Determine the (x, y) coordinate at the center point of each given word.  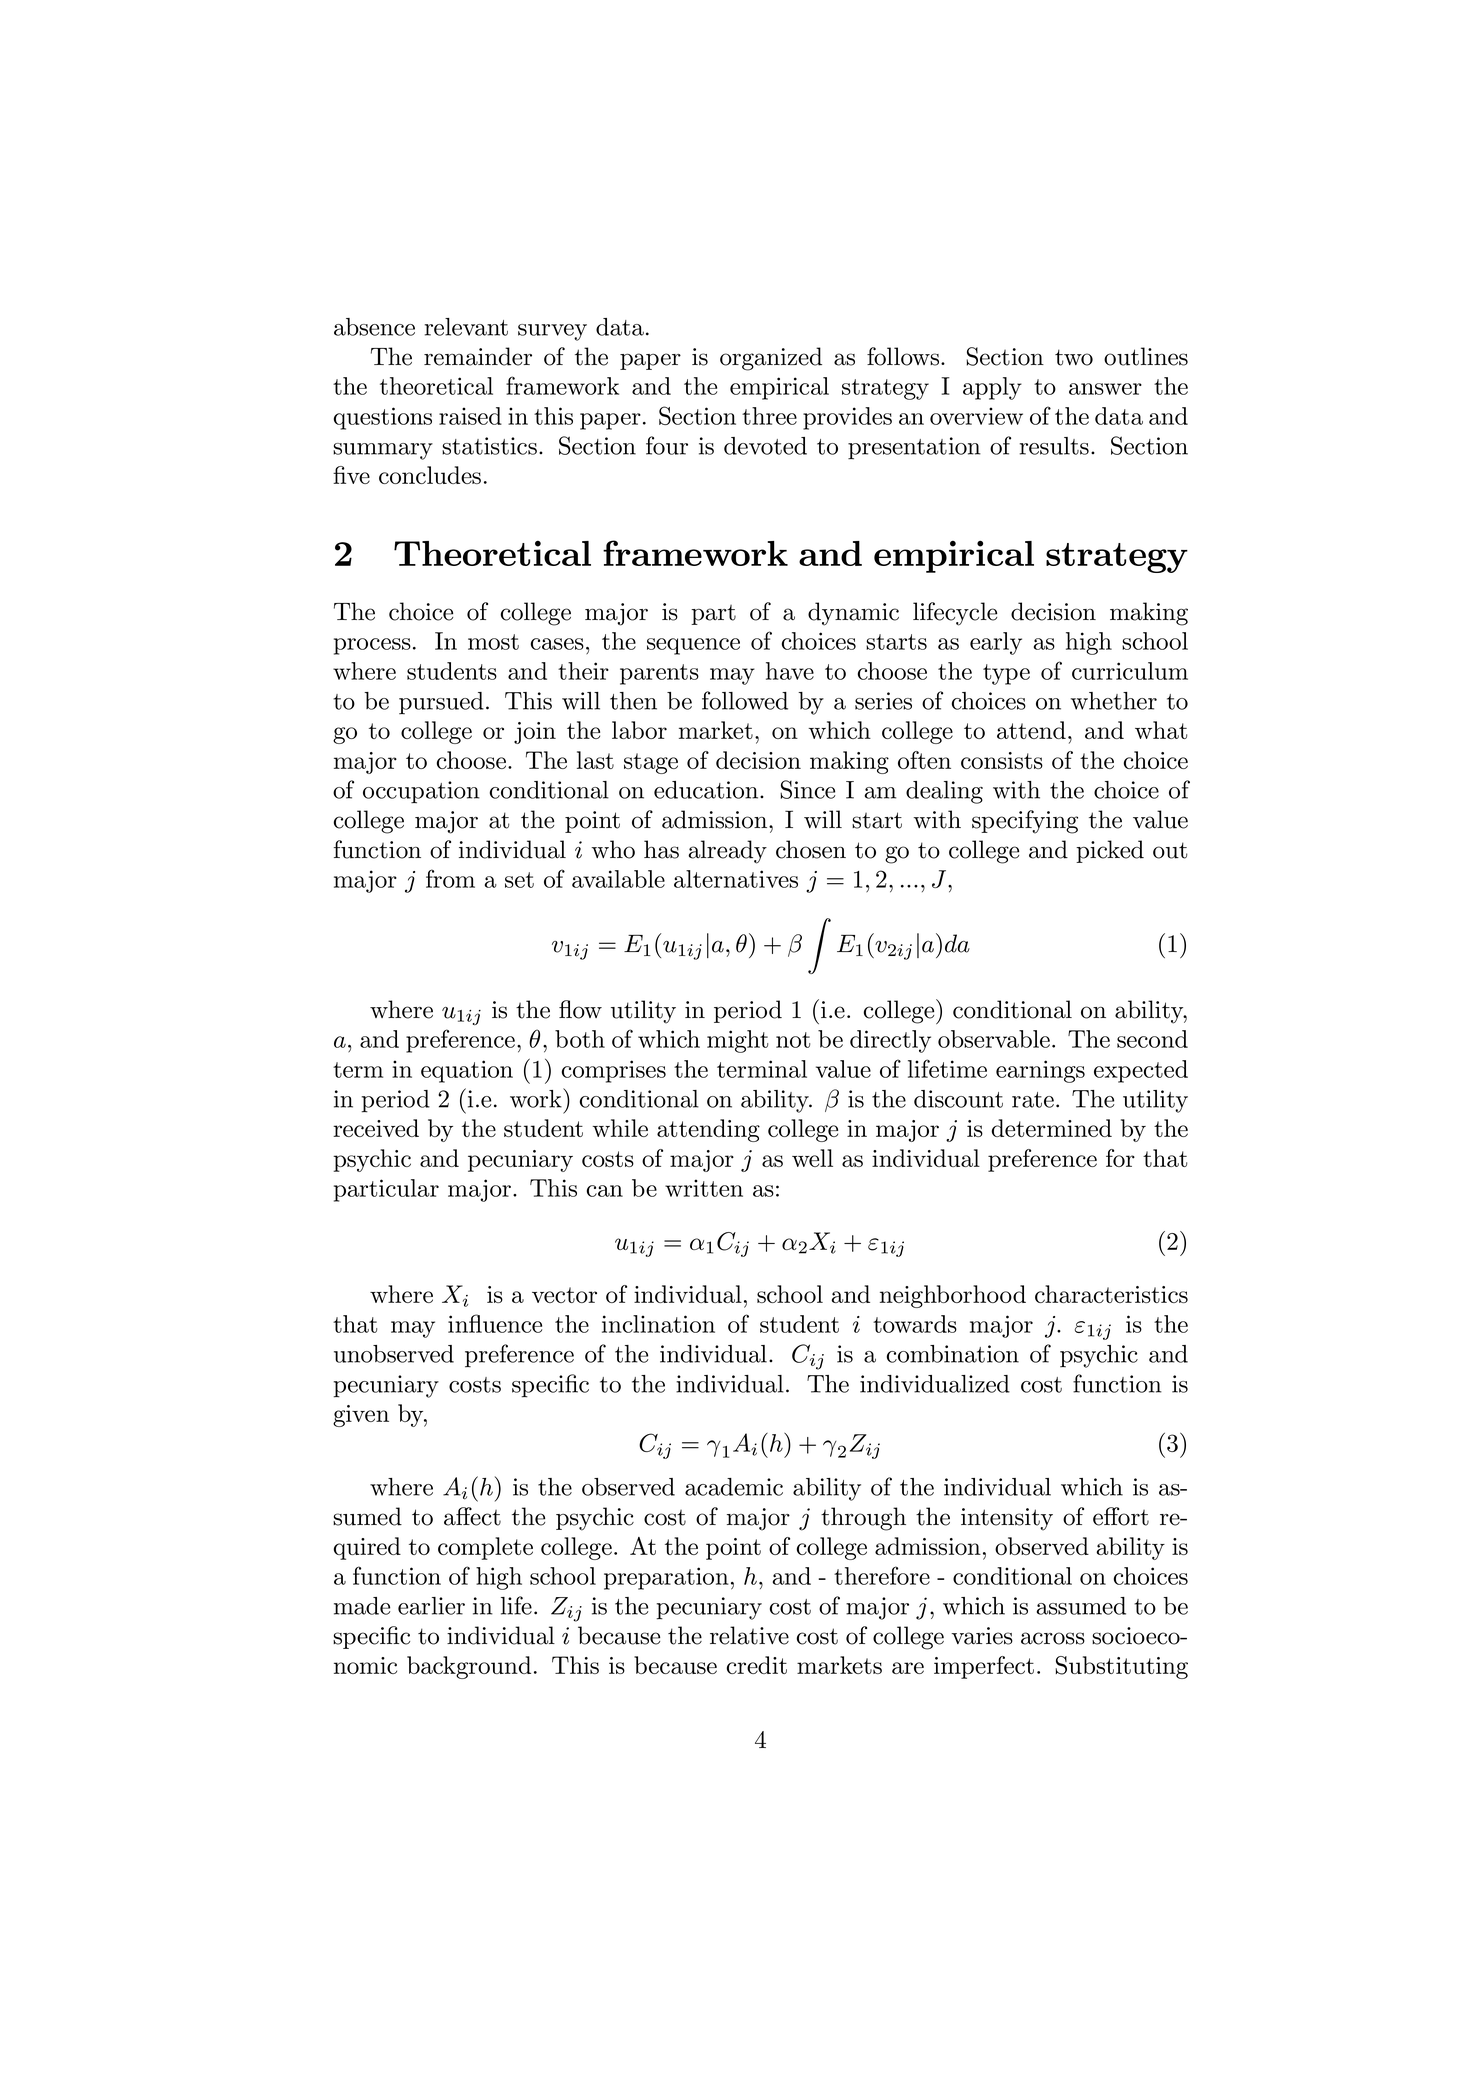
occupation (421, 792)
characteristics (1111, 1294)
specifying (1025, 822)
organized (771, 359)
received (376, 1128)
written (704, 1188)
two (1074, 357)
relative (749, 1635)
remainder (478, 356)
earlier (431, 1606)
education (707, 790)
